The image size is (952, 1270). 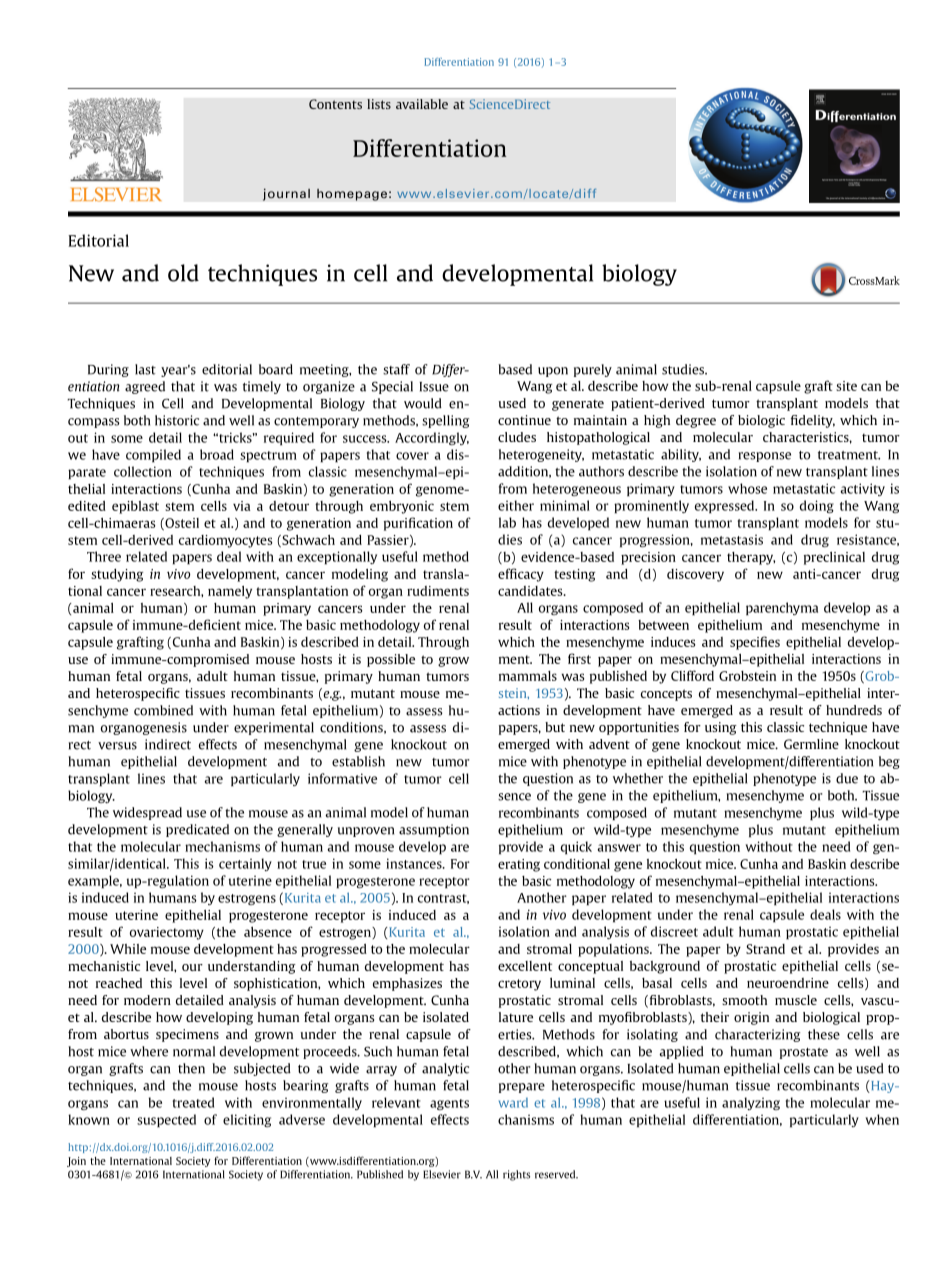 What do you see at coordinates (166, 1121) in the screenshot?
I see `suspected` at bounding box center [166, 1121].
